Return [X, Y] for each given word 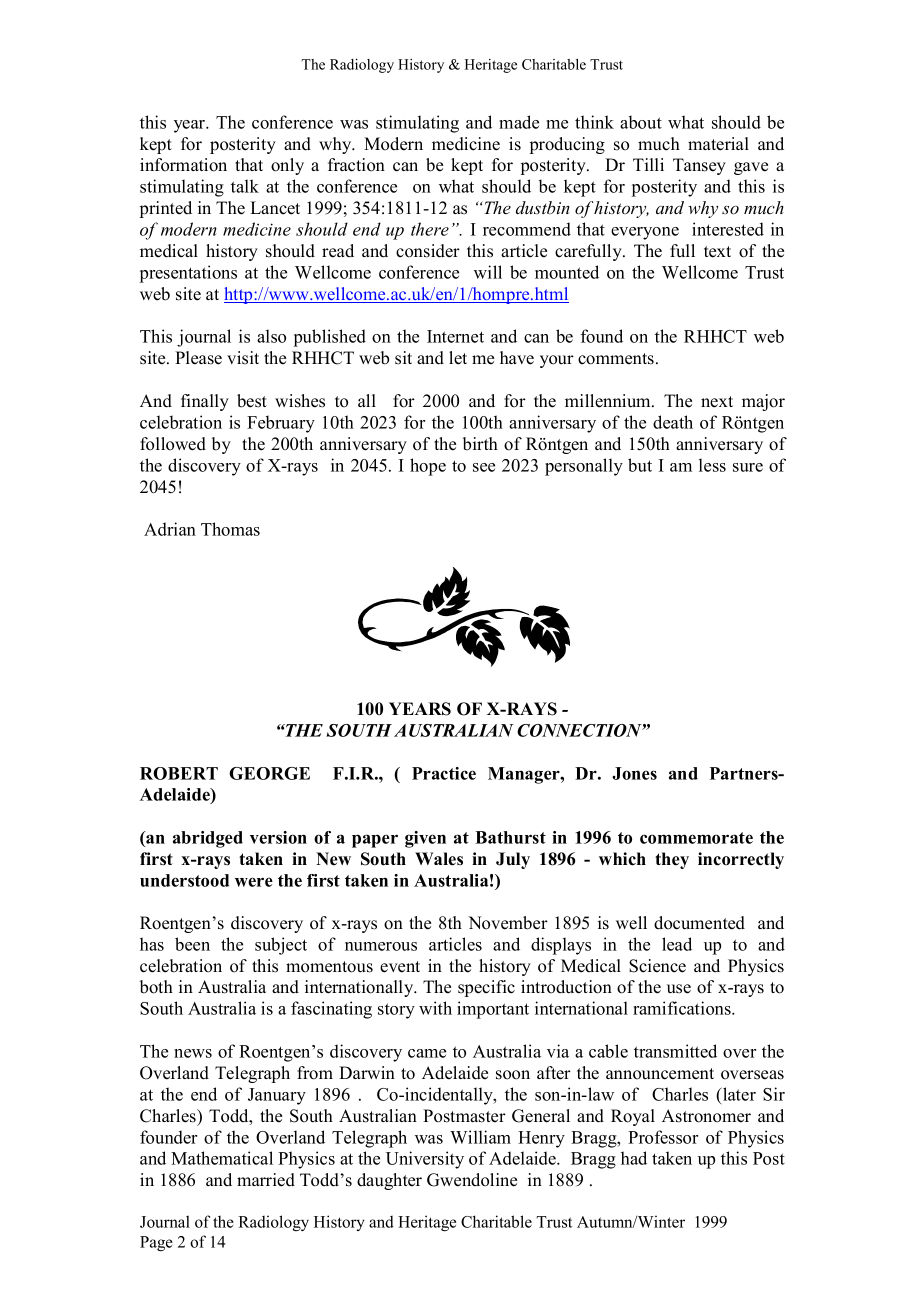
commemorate [696, 838]
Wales [439, 859]
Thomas [230, 529]
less [712, 465]
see [484, 467]
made [519, 122]
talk [245, 186]
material [718, 144]
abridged [208, 839]
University [425, 1160]
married [266, 1180]
